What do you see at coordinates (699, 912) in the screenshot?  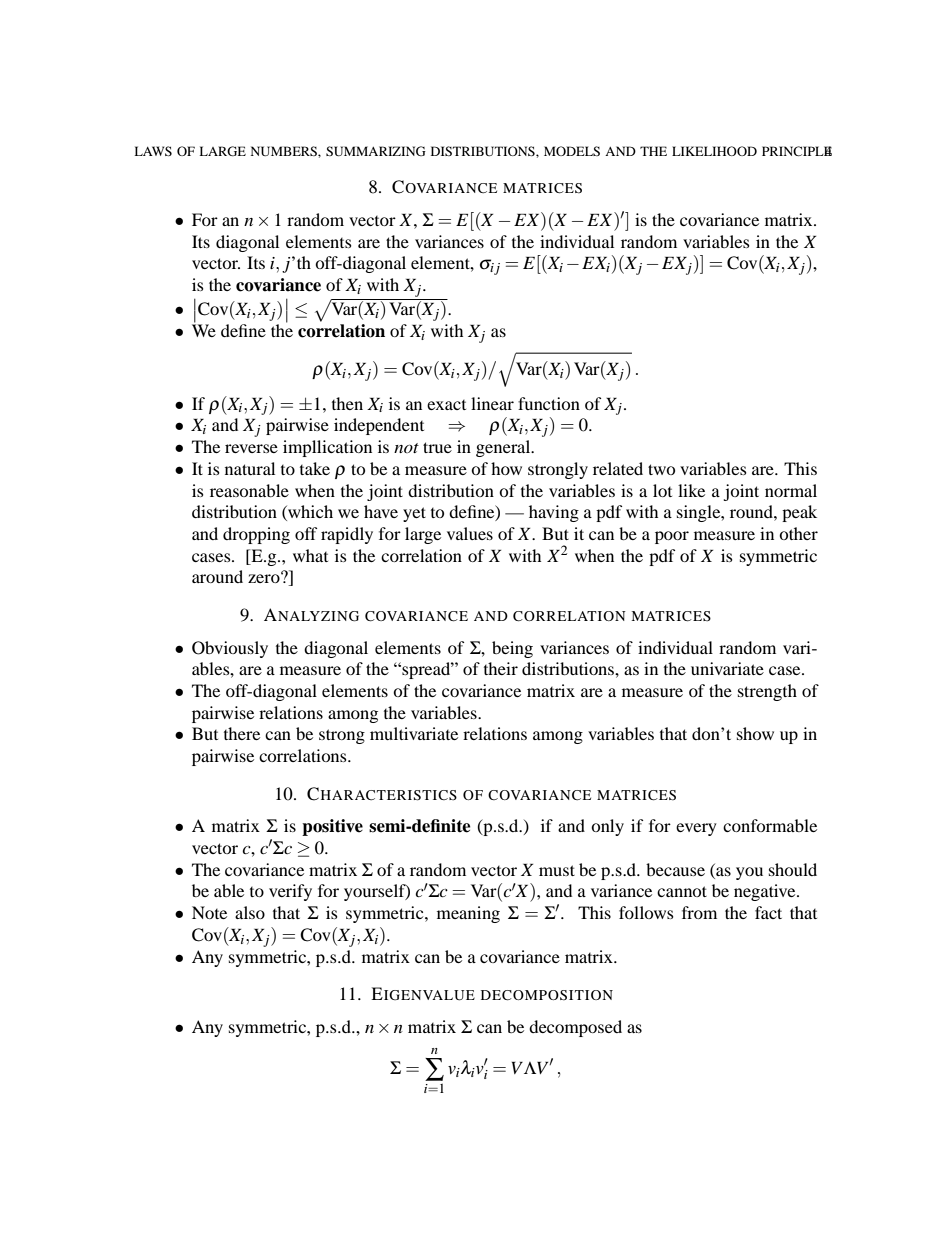 I see `from` at bounding box center [699, 912].
